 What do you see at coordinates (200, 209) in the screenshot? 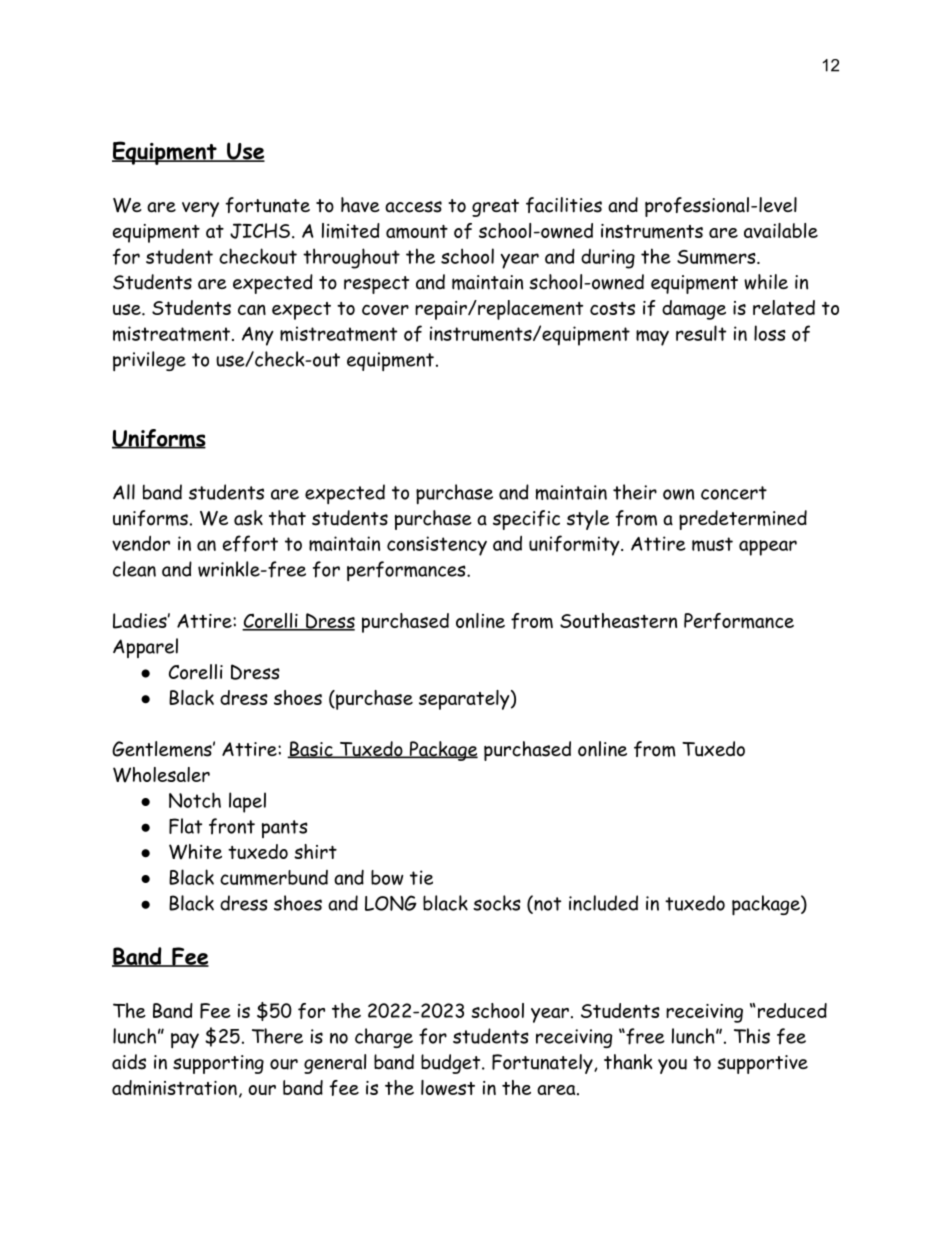
I see `very` at bounding box center [200, 209].
